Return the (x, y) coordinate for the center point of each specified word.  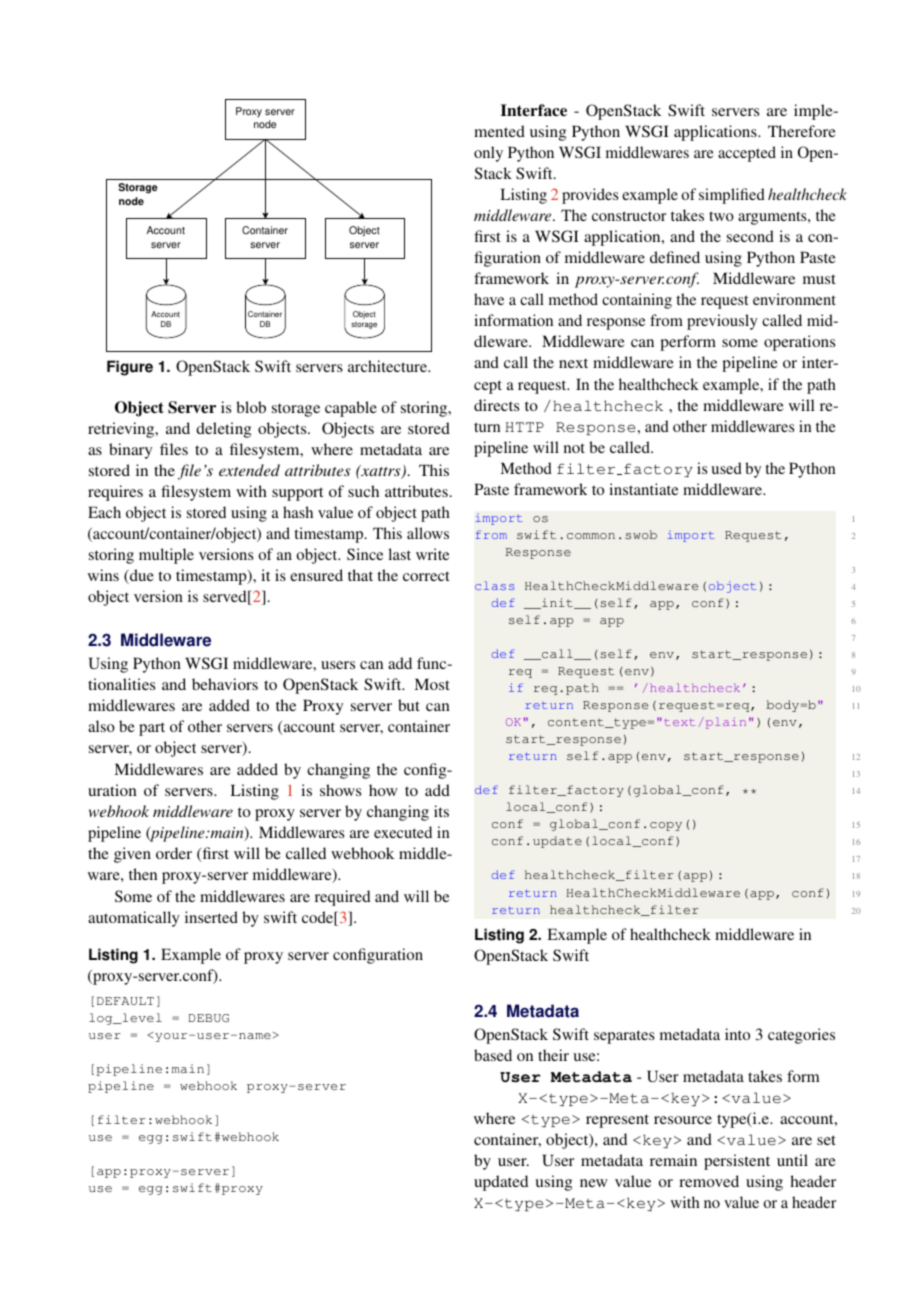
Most (432, 684)
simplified (732, 196)
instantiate (643, 489)
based (493, 1055)
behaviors (225, 684)
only (488, 154)
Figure (130, 368)
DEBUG (209, 1018)
